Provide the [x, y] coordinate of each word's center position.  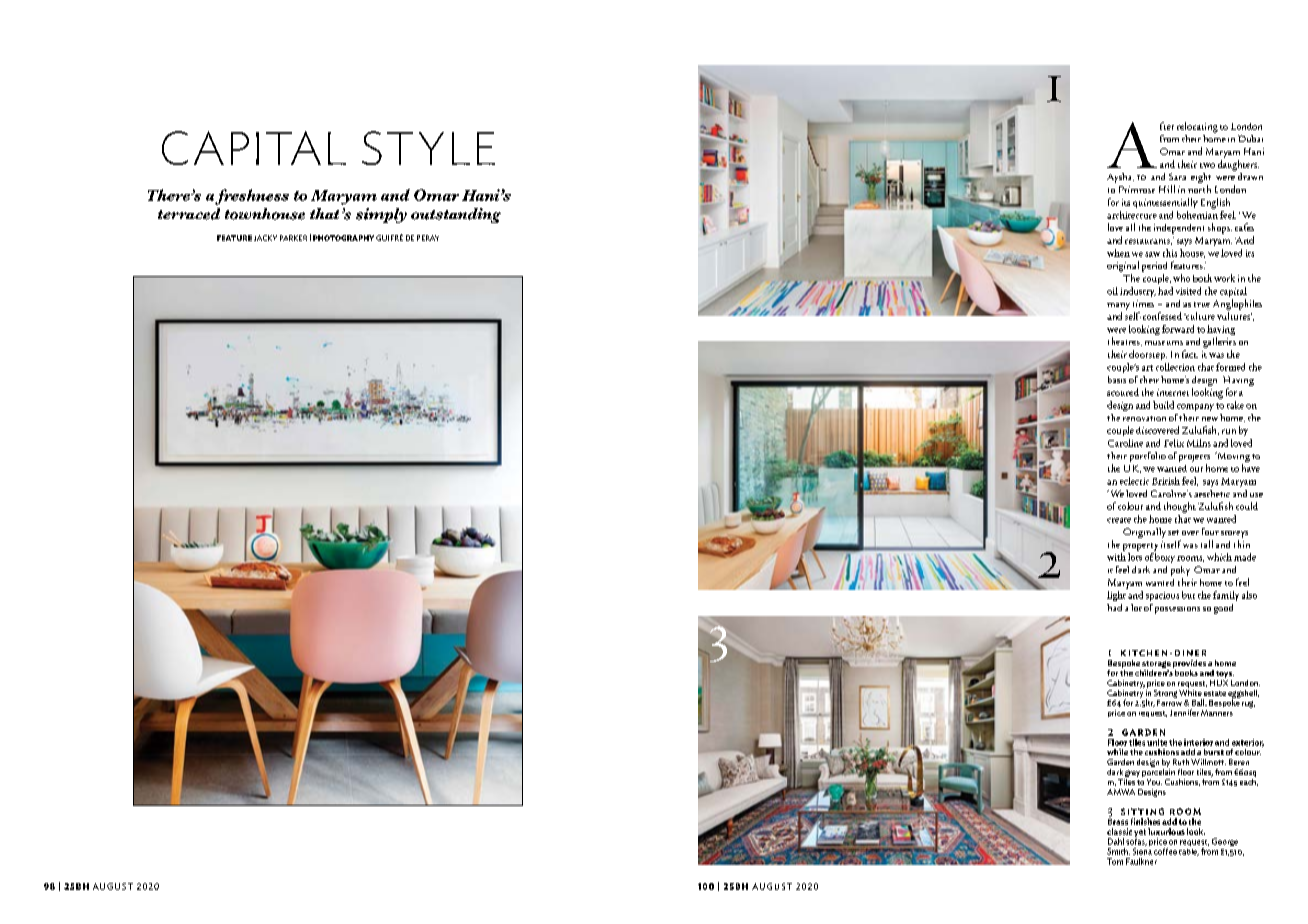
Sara [1177, 176]
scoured [1123, 392]
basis [1117, 379]
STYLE [428, 148]
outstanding [456, 215]
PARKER [293, 238]
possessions [1177, 610]
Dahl [1116, 841]
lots [1135, 555]
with [1116, 555]
